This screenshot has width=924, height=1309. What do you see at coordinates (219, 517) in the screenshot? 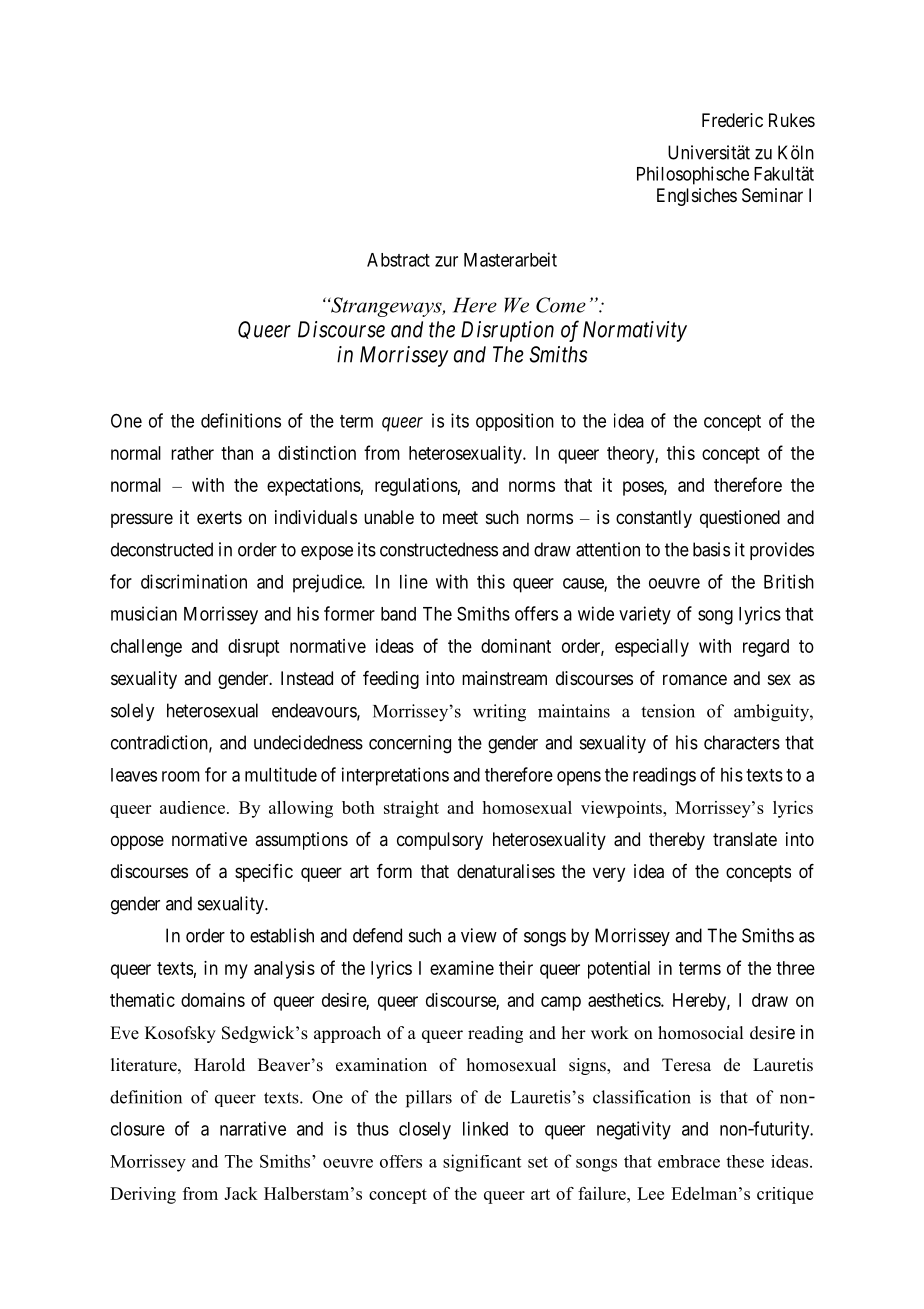
I see `exerts` at bounding box center [219, 517].
